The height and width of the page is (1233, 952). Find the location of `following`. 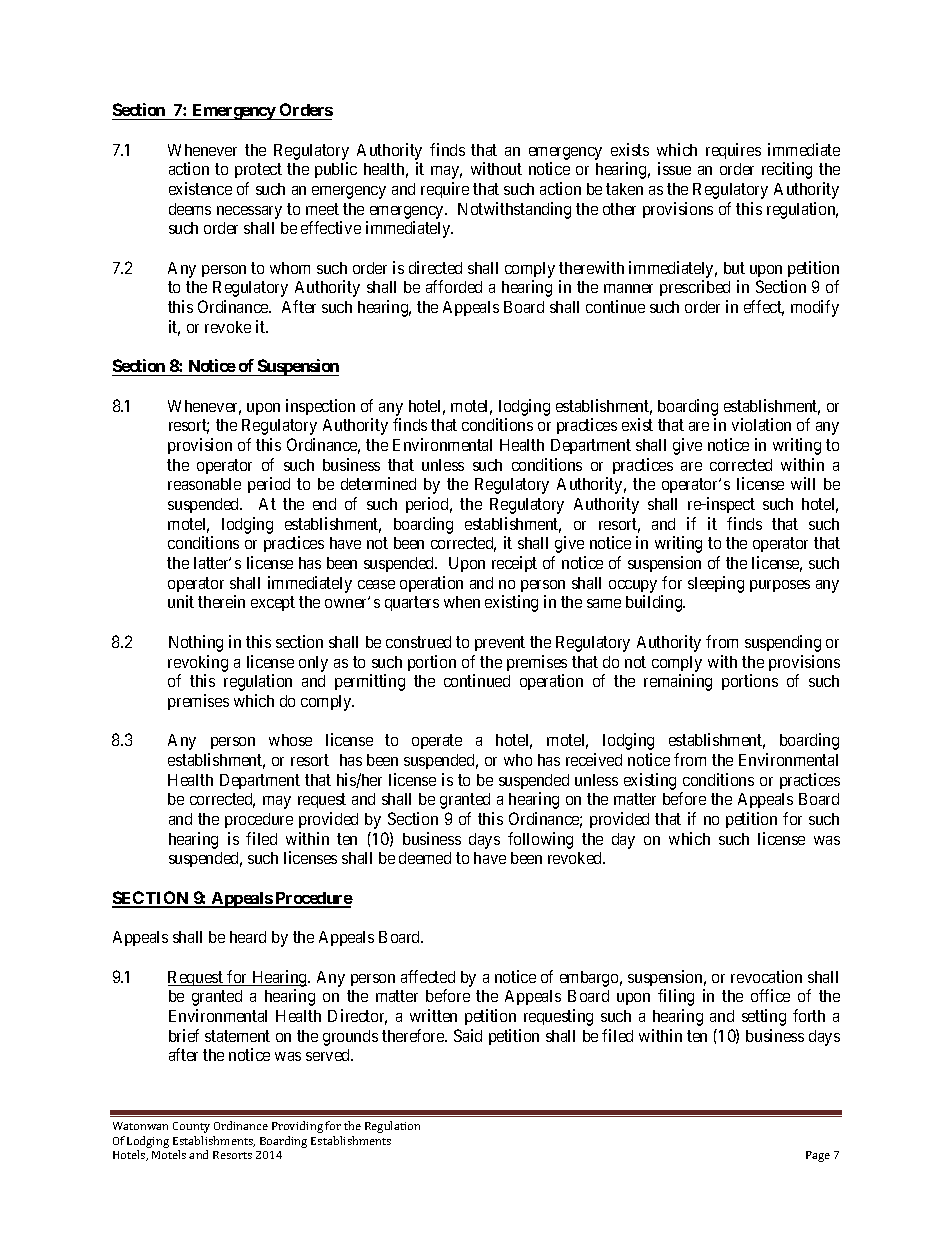

following is located at coordinates (540, 840).
